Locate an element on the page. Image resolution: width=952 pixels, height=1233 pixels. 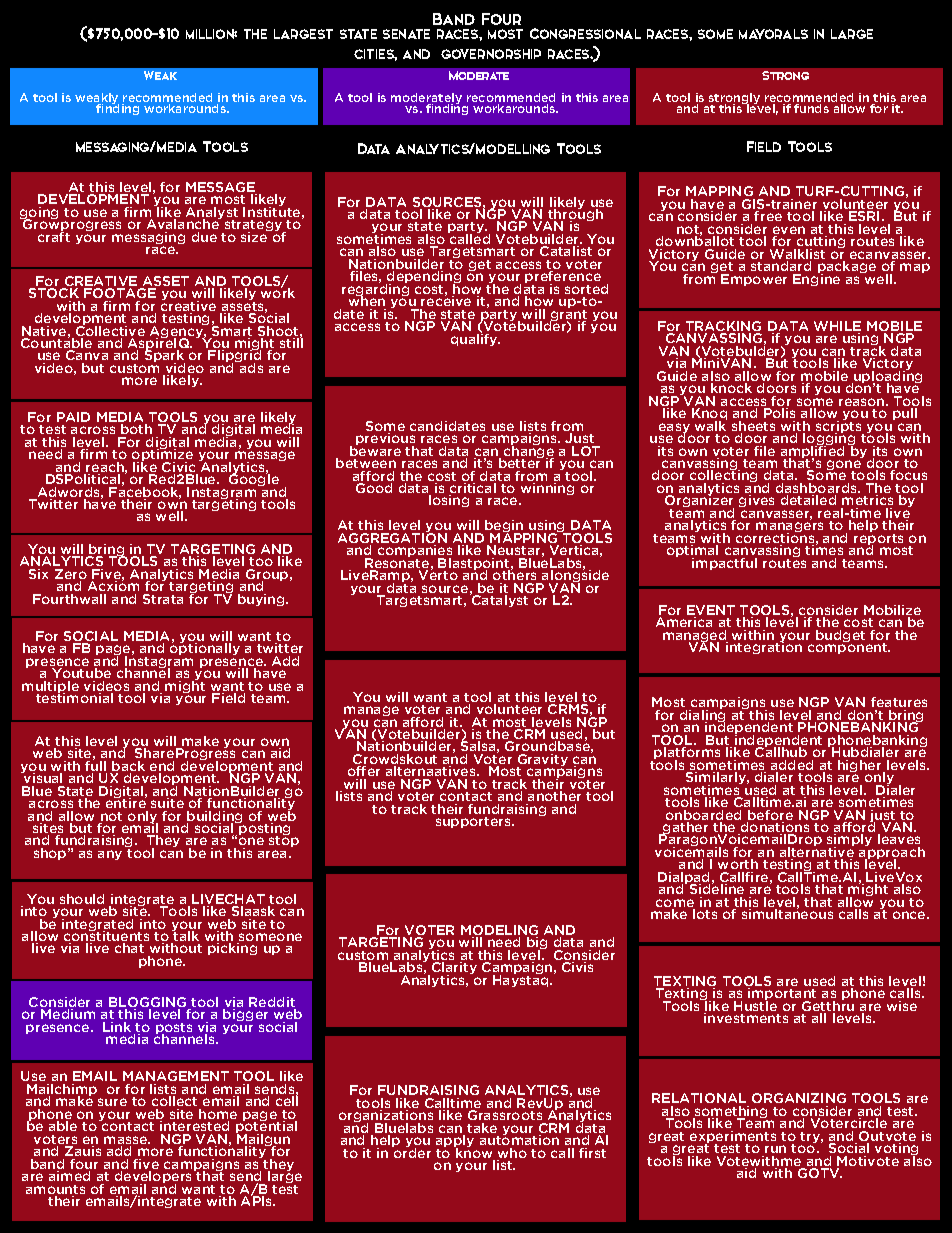
PAID is located at coordinates (73, 417).
